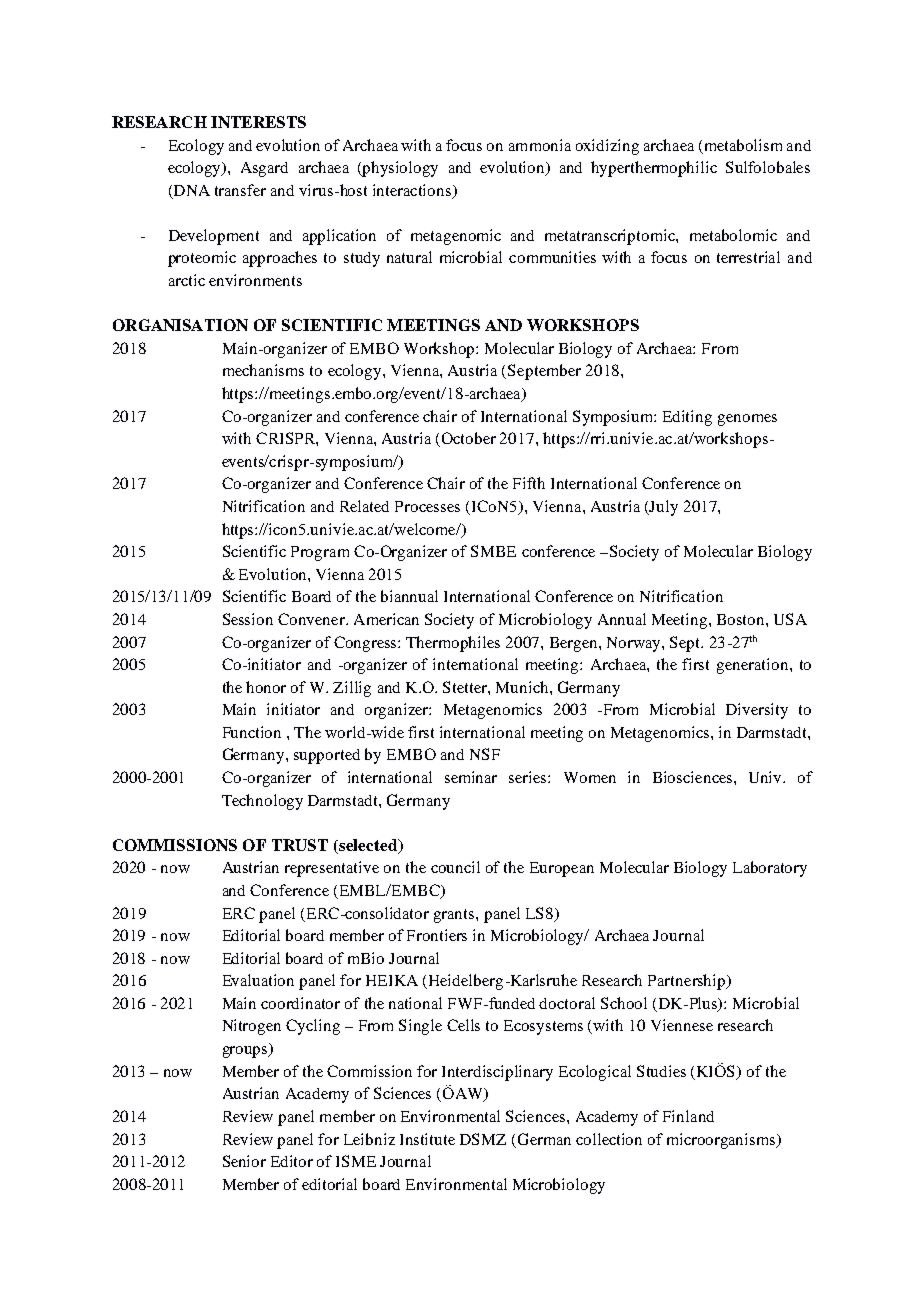  I want to click on Institute, so click(427, 1139).
